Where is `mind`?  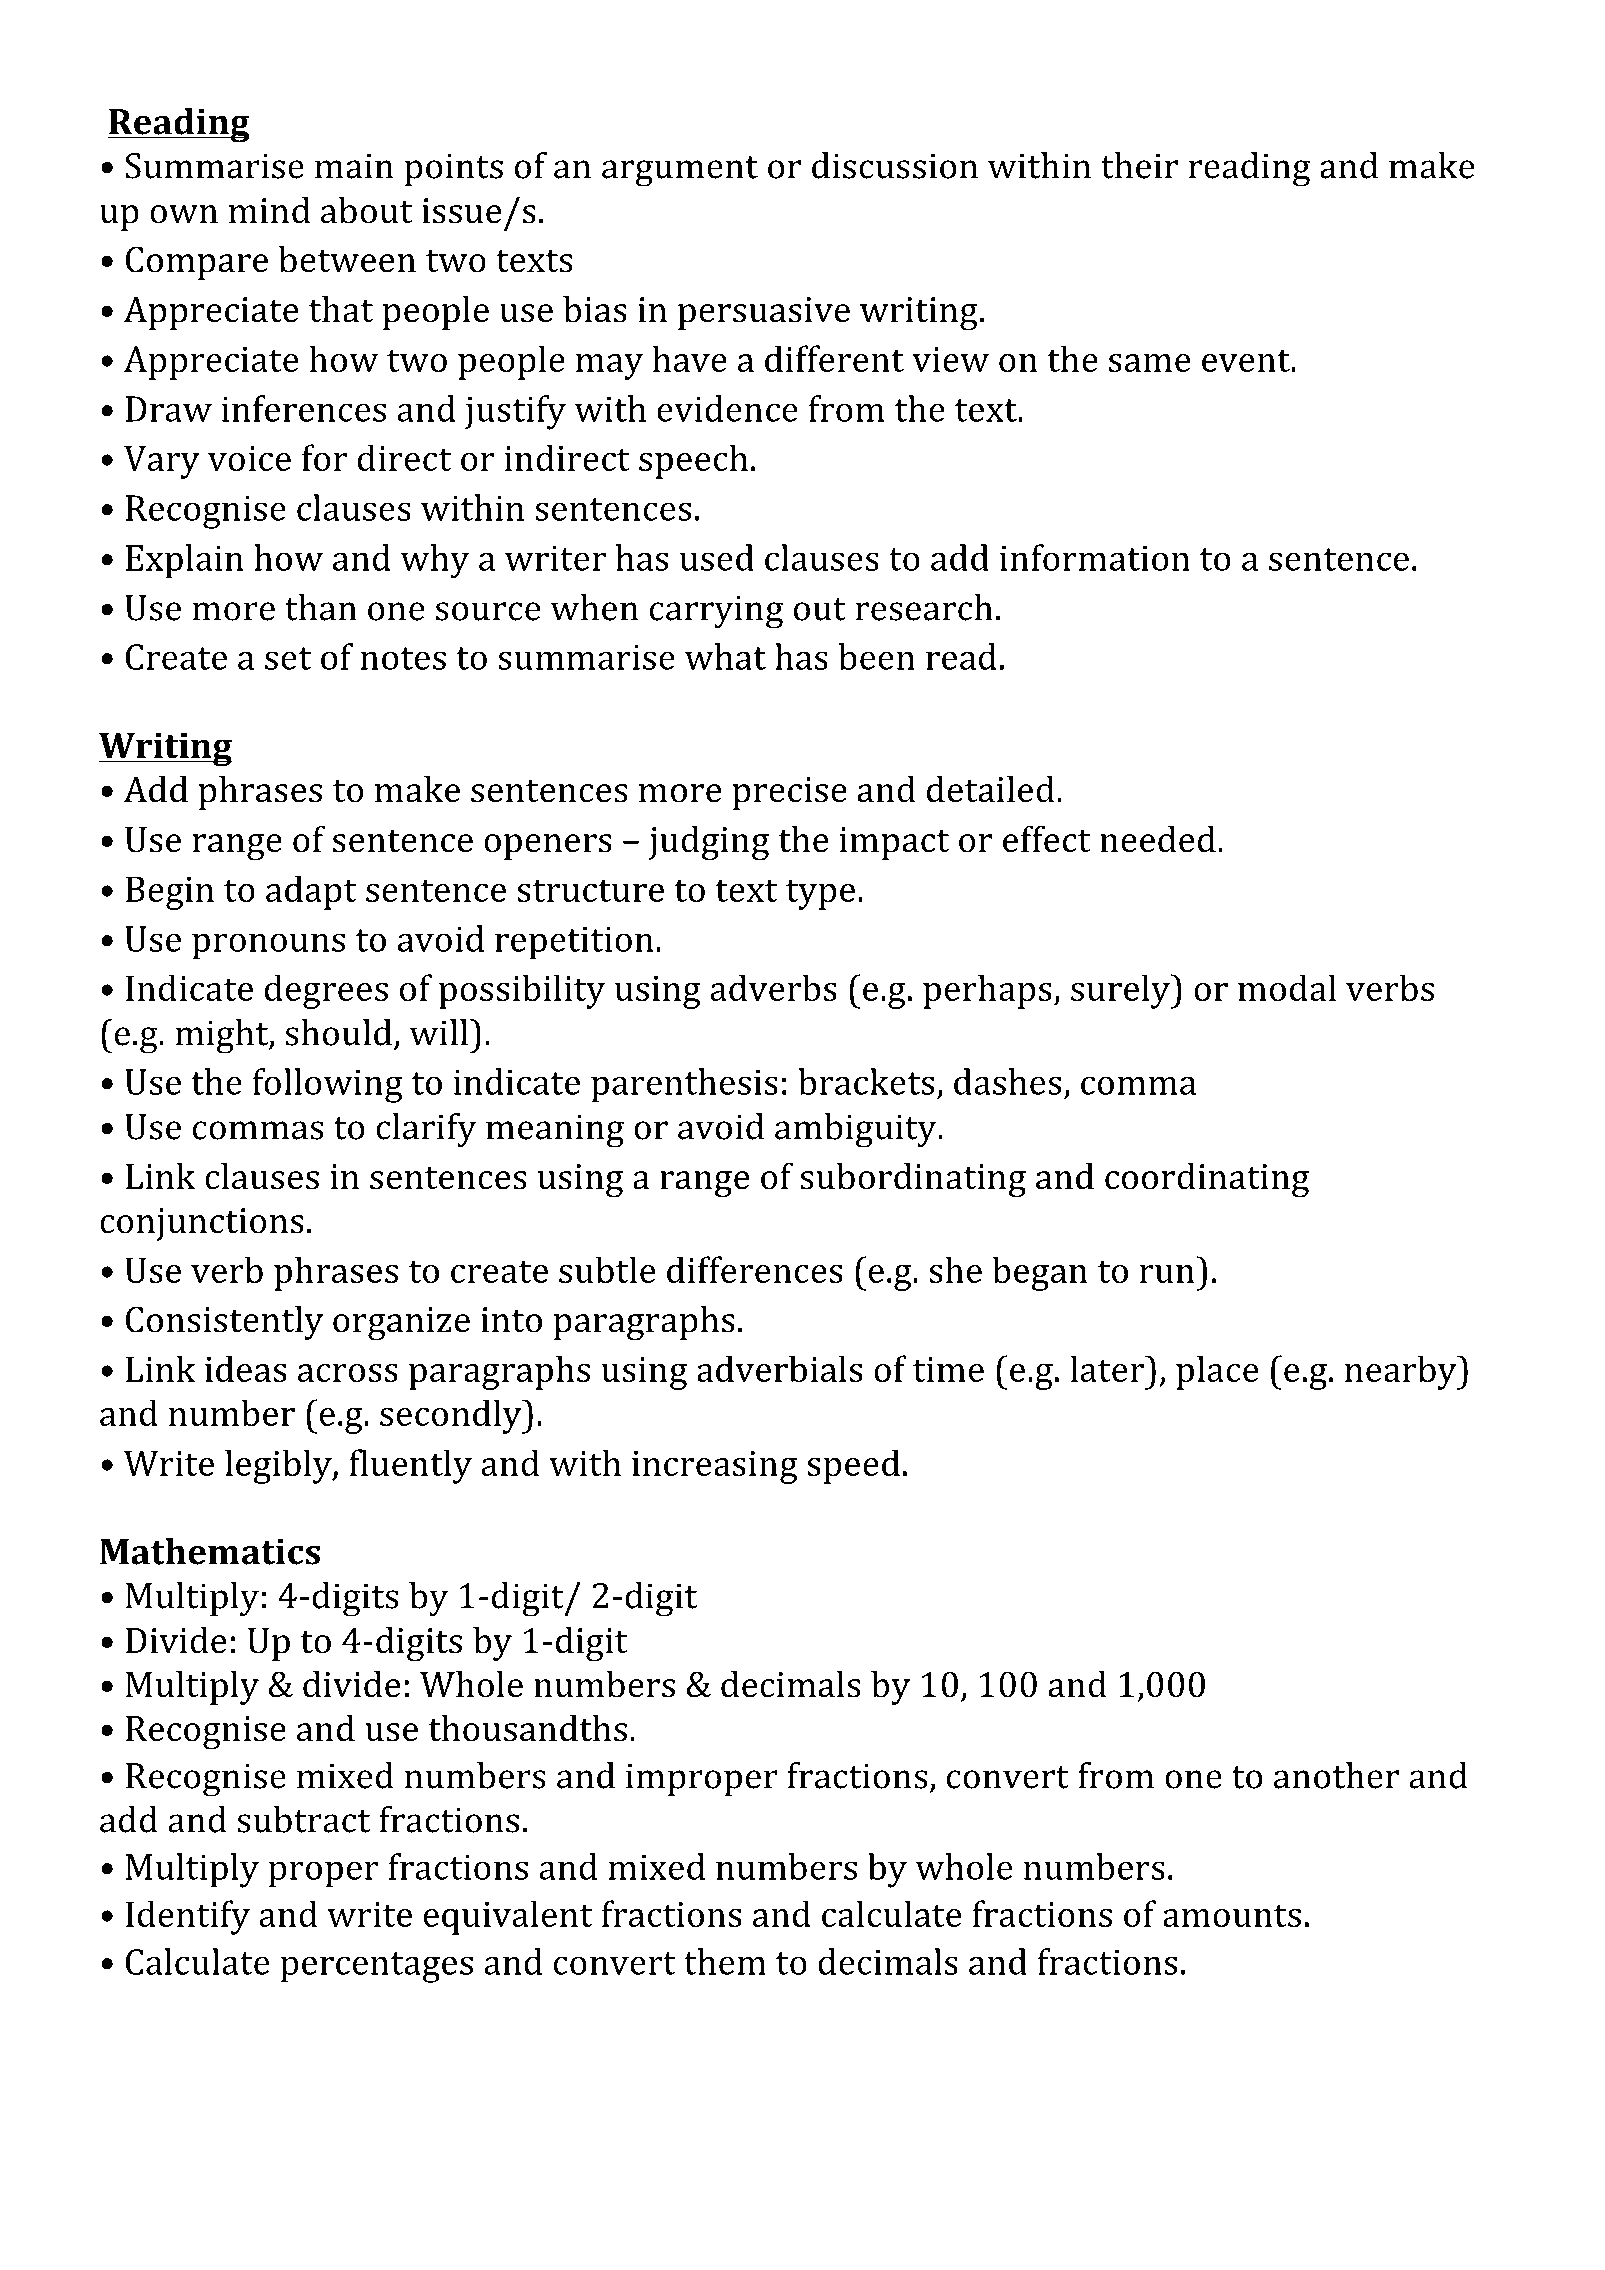 mind is located at coordinates (269, 210).
